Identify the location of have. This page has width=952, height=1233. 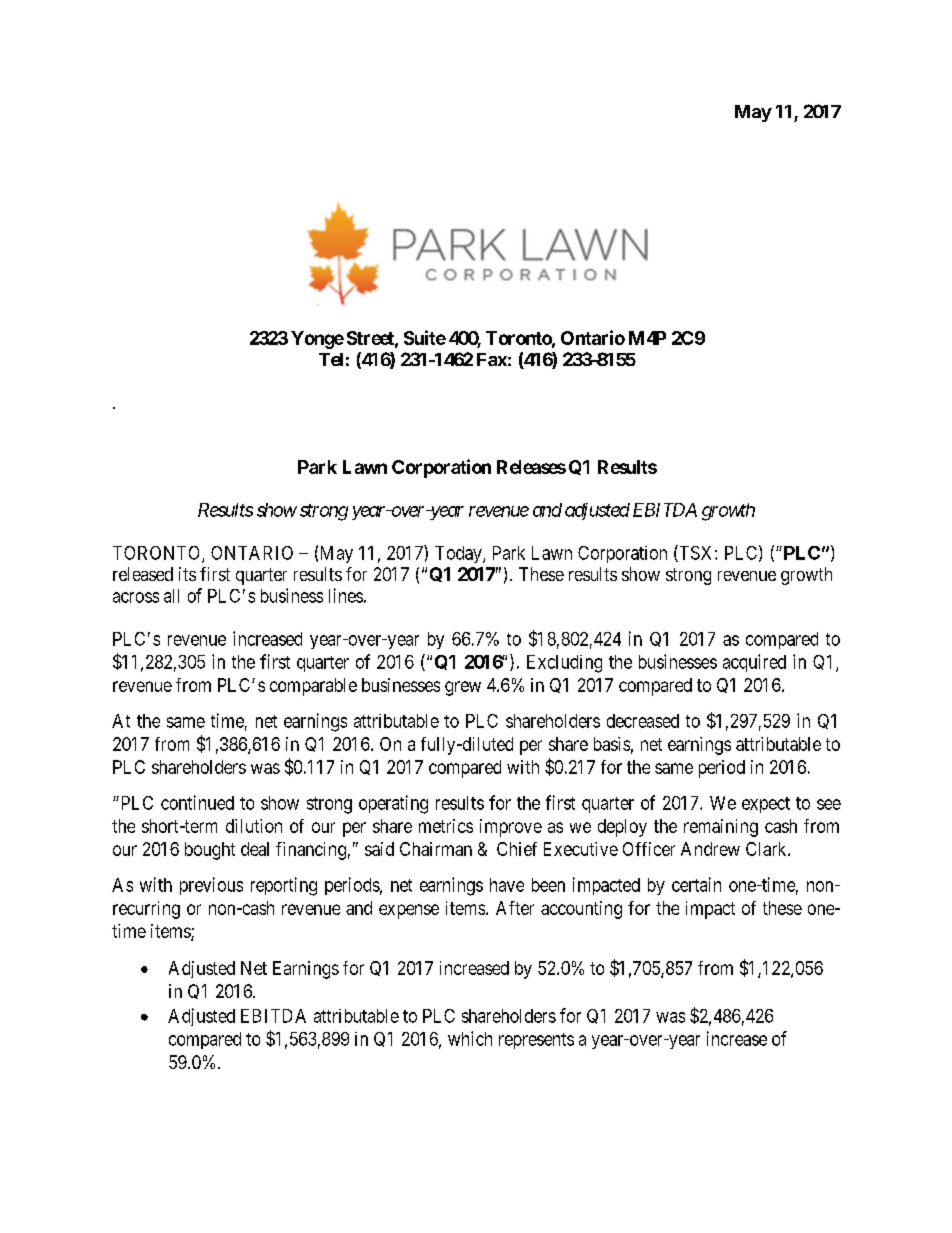
(507, 885).
